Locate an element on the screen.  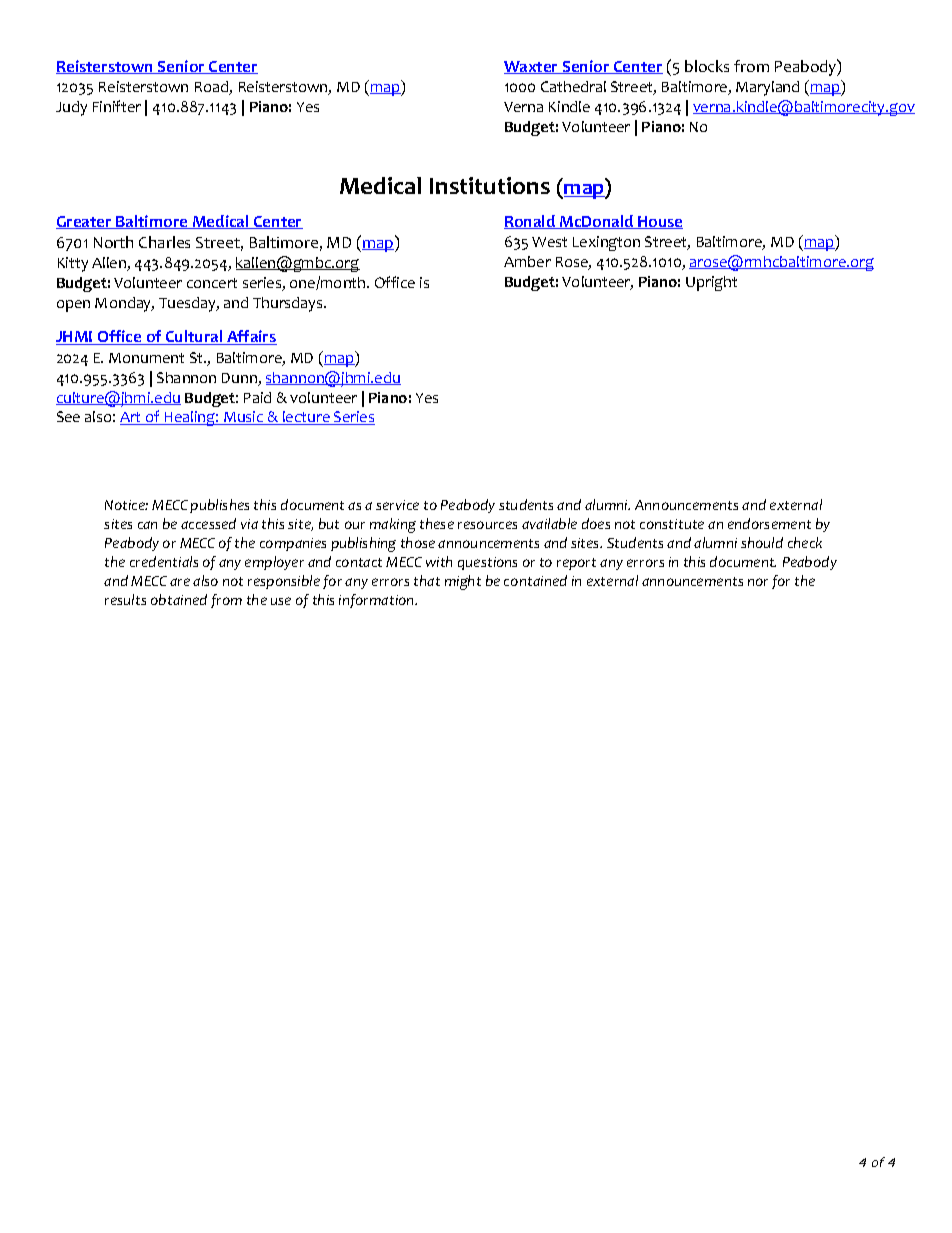
that is located at coordinates (427, 580).
